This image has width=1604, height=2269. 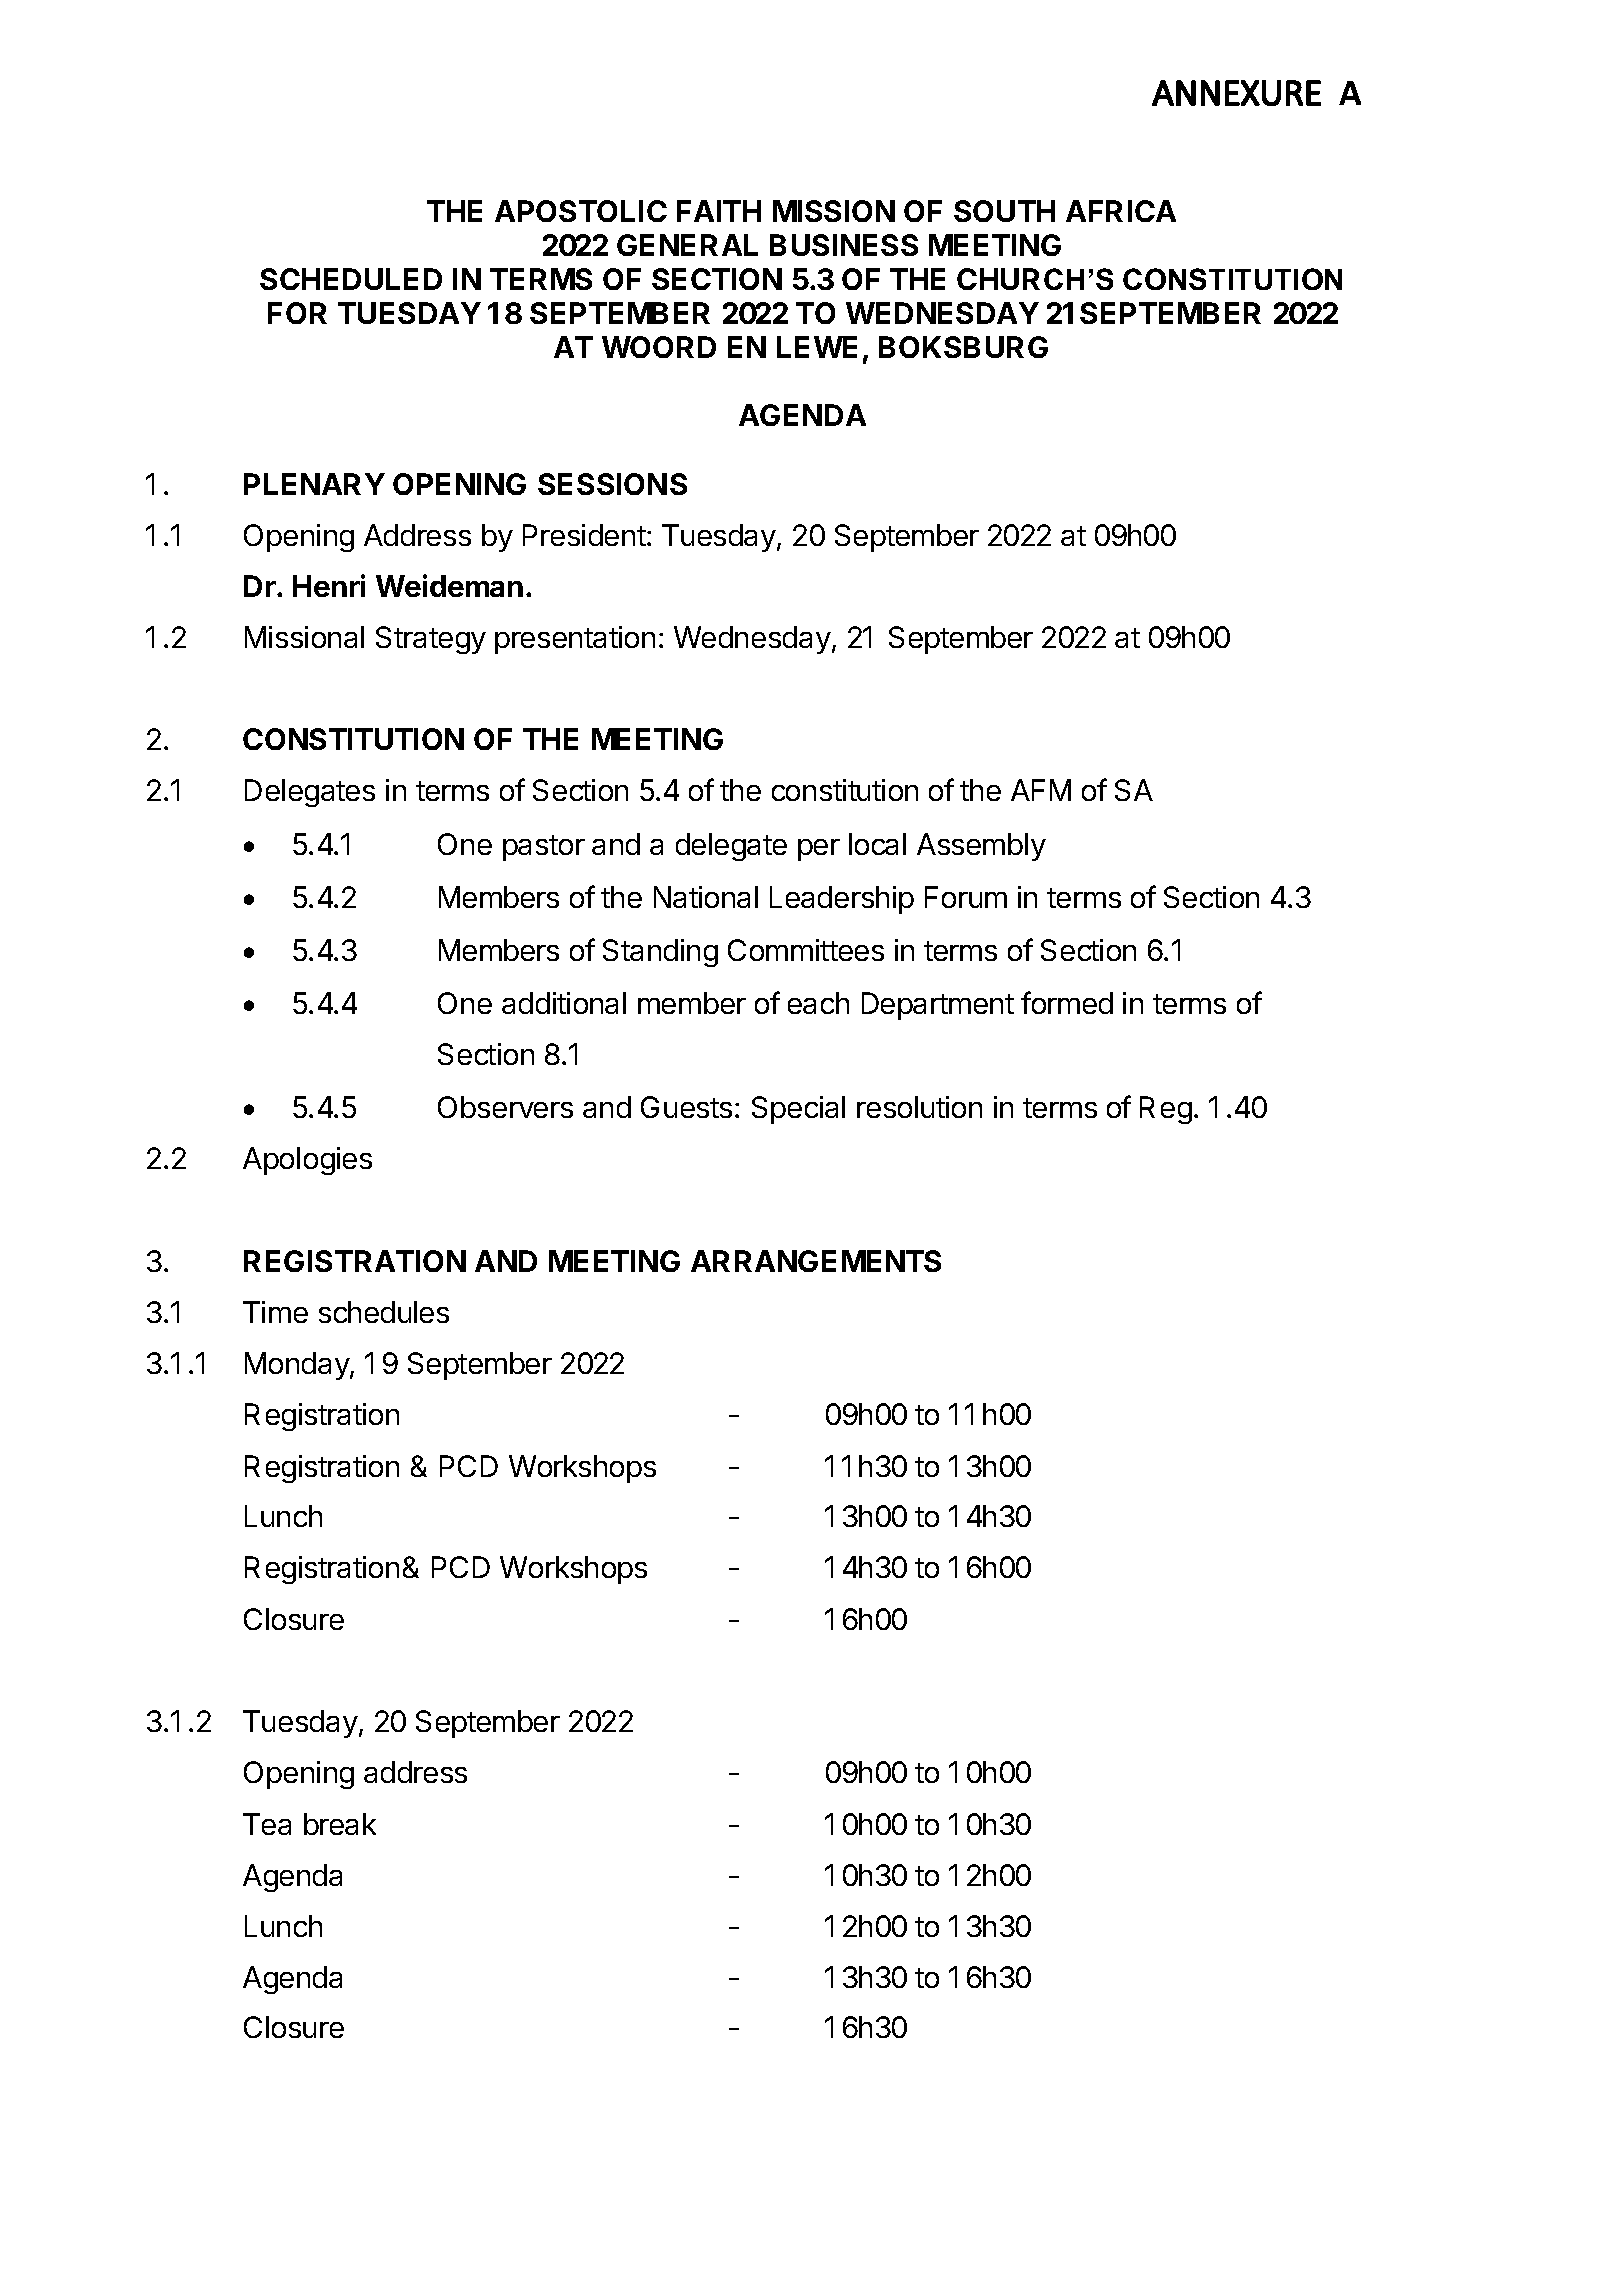 What do you see at coordinates (351, 279) in the image?
I see `SCHEDULED` at bounding box center [351, 279].
